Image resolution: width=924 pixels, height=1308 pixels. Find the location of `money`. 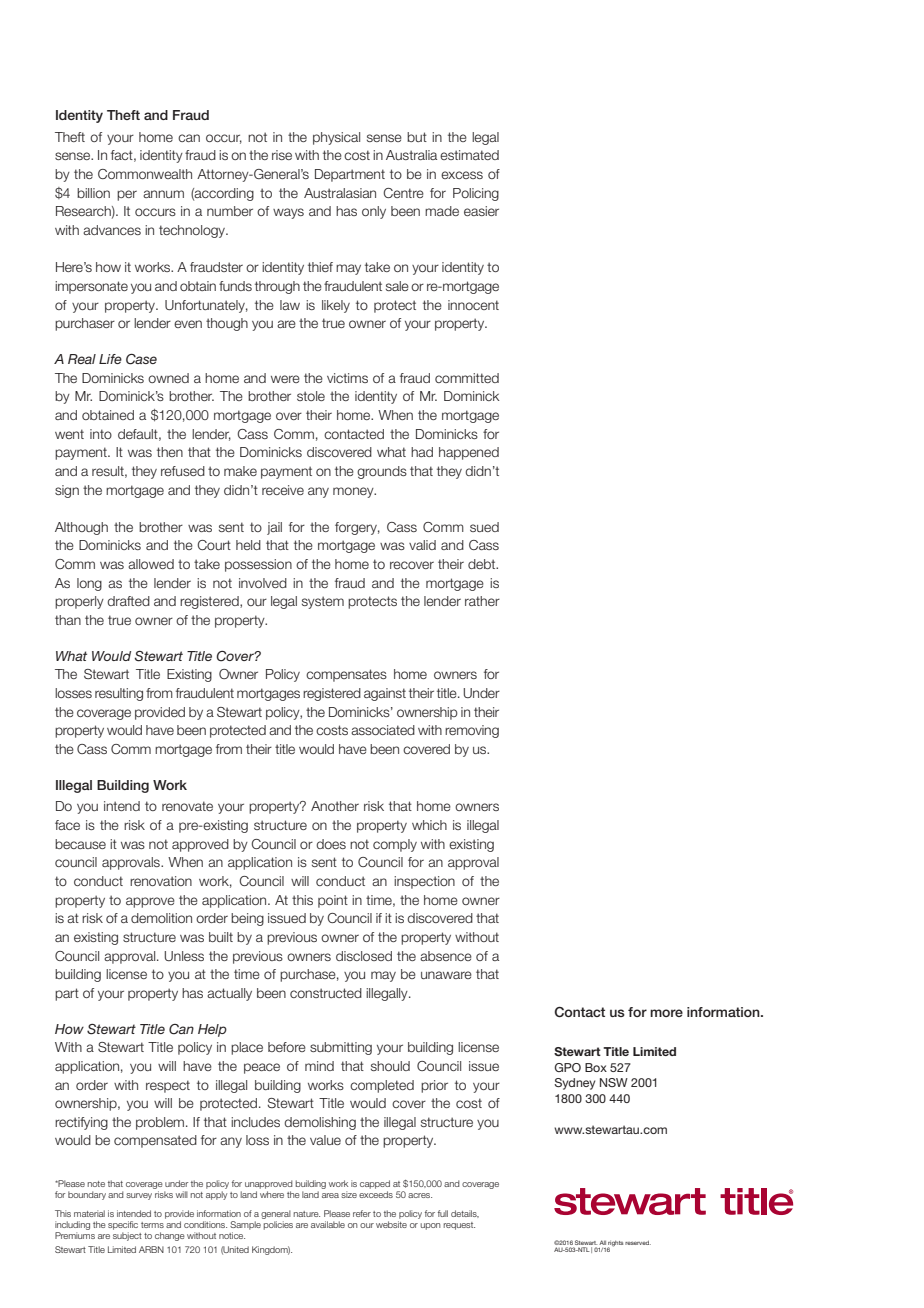

money is located at coordinates (354, 492).
